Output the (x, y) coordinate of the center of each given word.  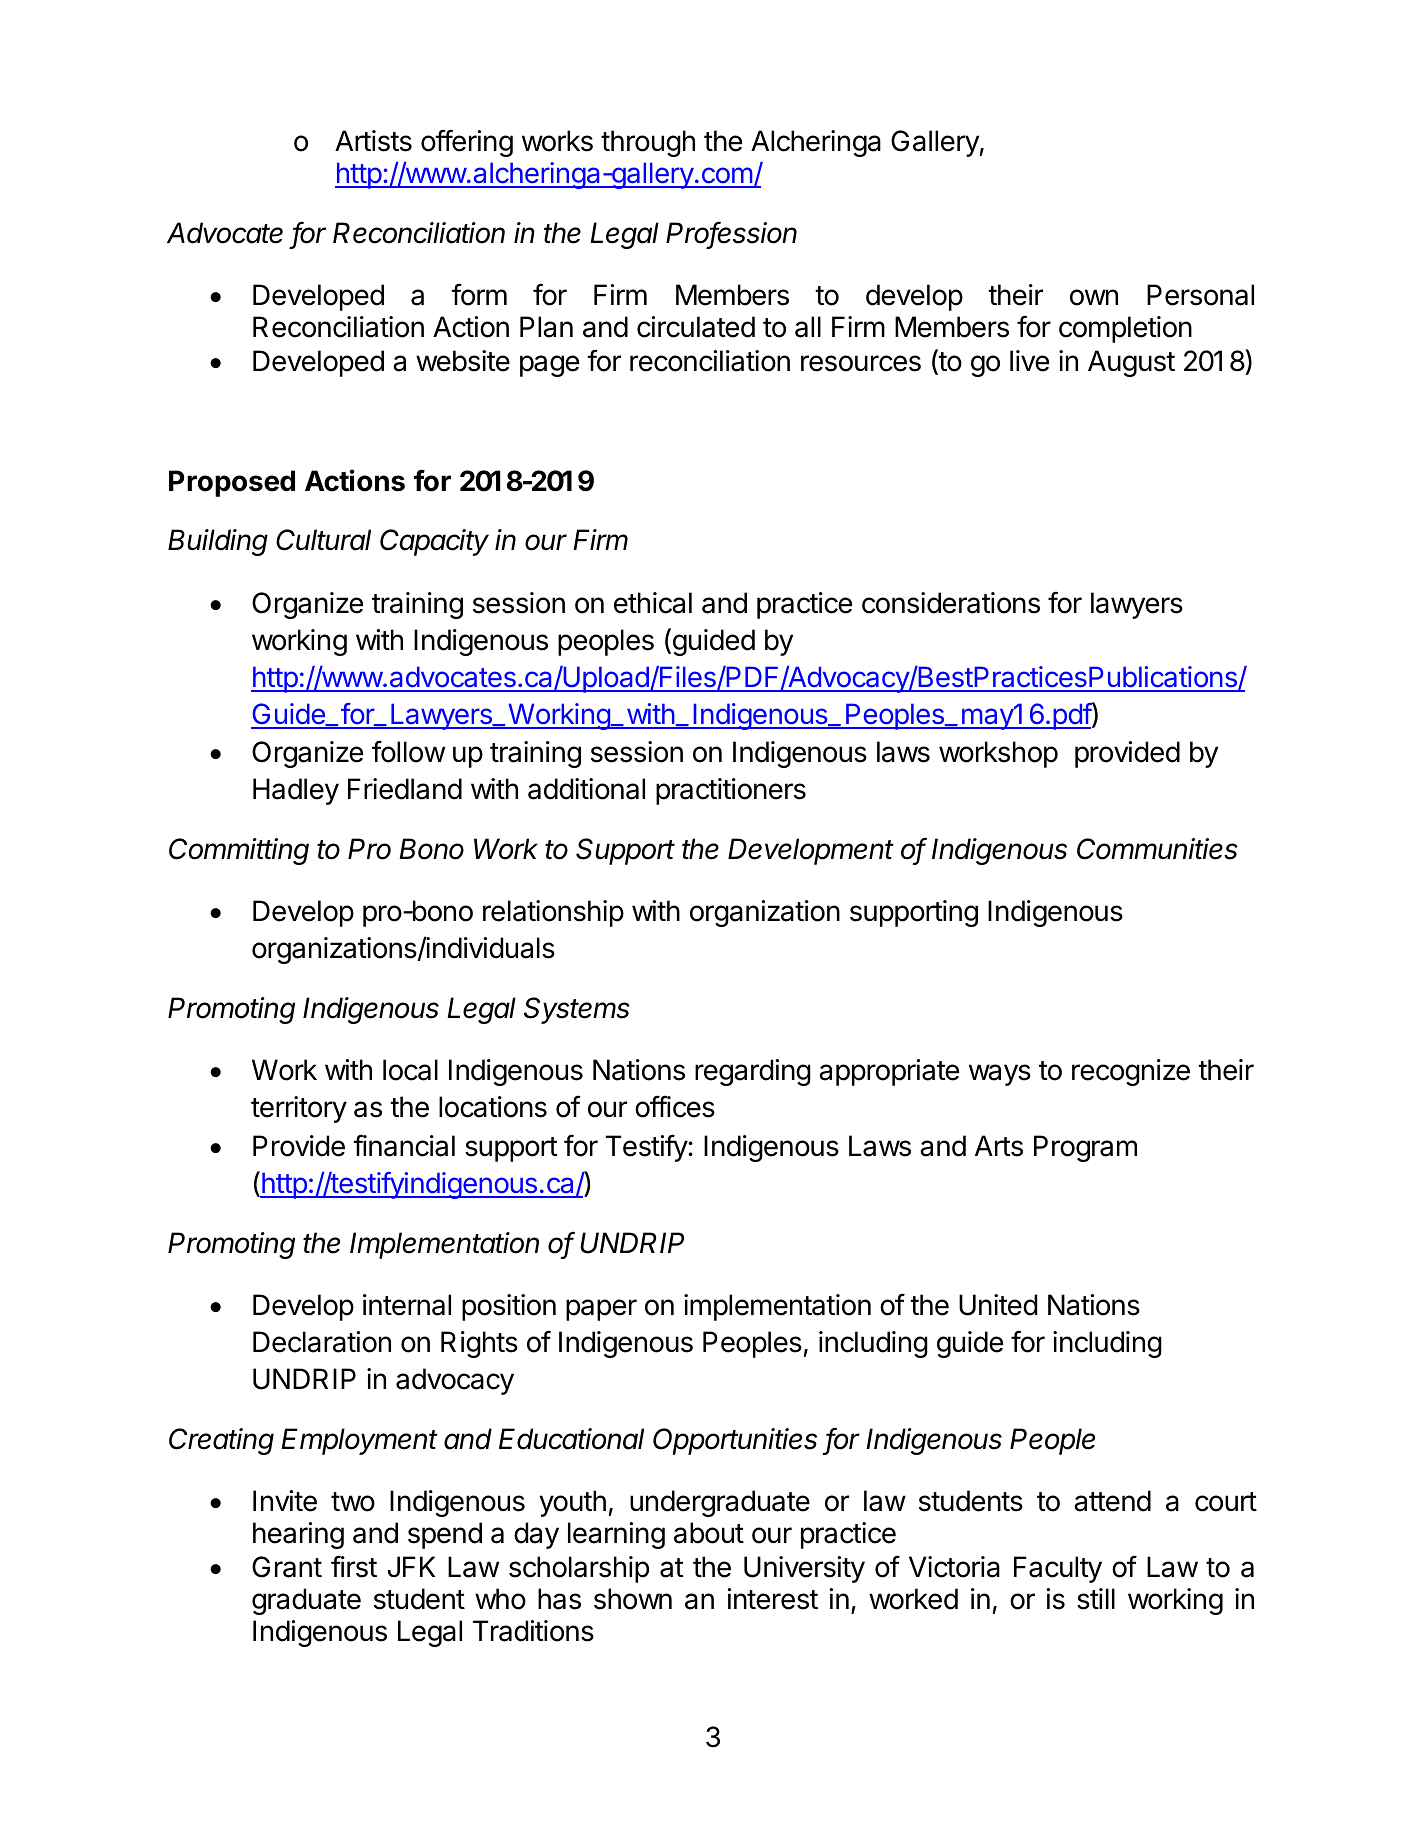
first (354, 1566)
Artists (373, 141)
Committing (239, 851)
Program (1085, 1148)
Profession (731, 234)
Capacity (434, 542)
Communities (1157, 849)
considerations (951, 603)
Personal (1200, 295)
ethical (653, 603)
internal (407, 1305)
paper (601, 1310)
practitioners (731, 791)
